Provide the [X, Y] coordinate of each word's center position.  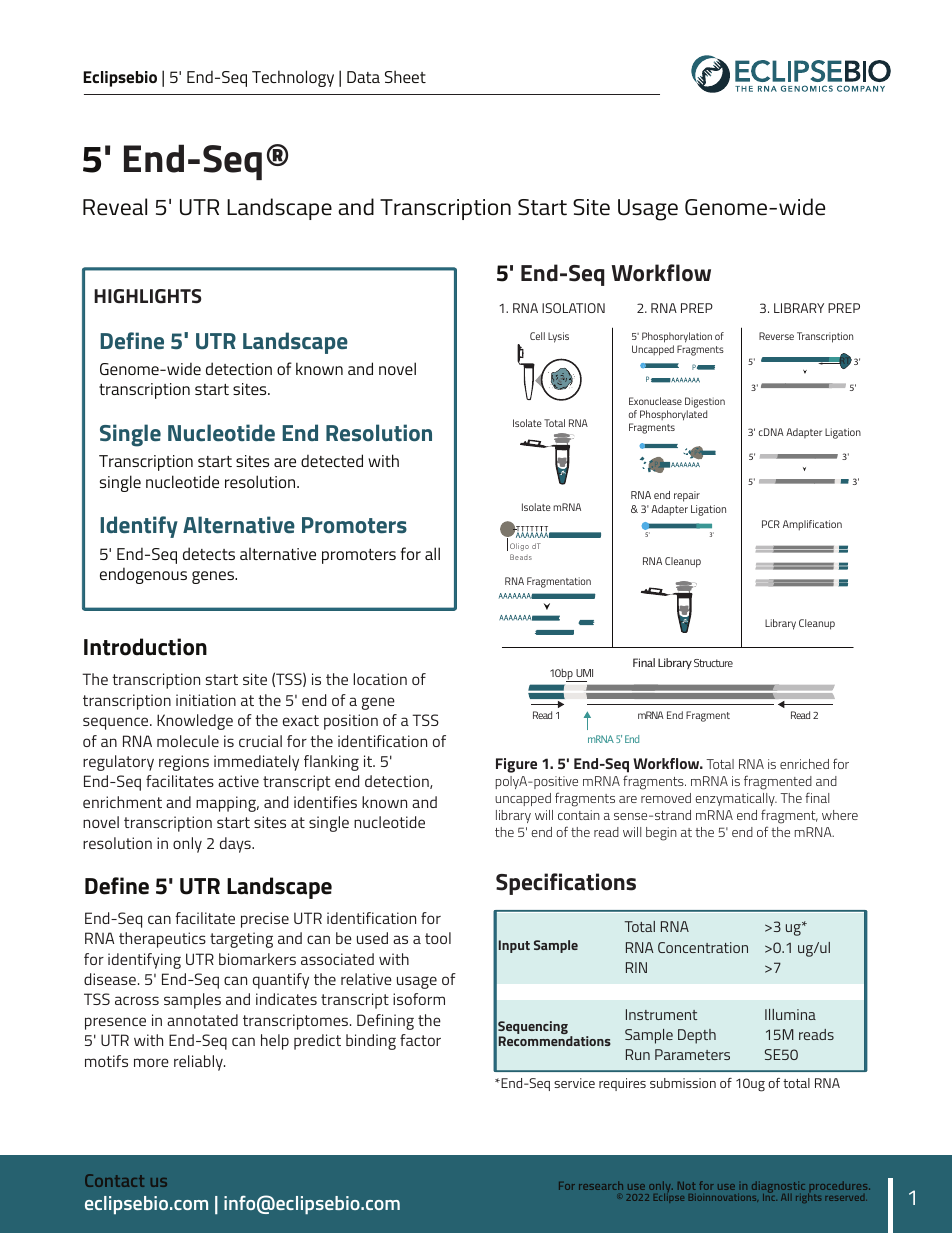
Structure [713, 663]
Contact [114, 1180]
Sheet [405, 76]
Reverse [776, 336]
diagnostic [778, 1188]
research [601, 1185]
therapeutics [162, 940]
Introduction [145, 647]
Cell [537, 336]
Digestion [705, 404]
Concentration [703, 947]
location [380, 679]
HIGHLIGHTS [147, 296]
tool [438, 938]
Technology [293, 78]
